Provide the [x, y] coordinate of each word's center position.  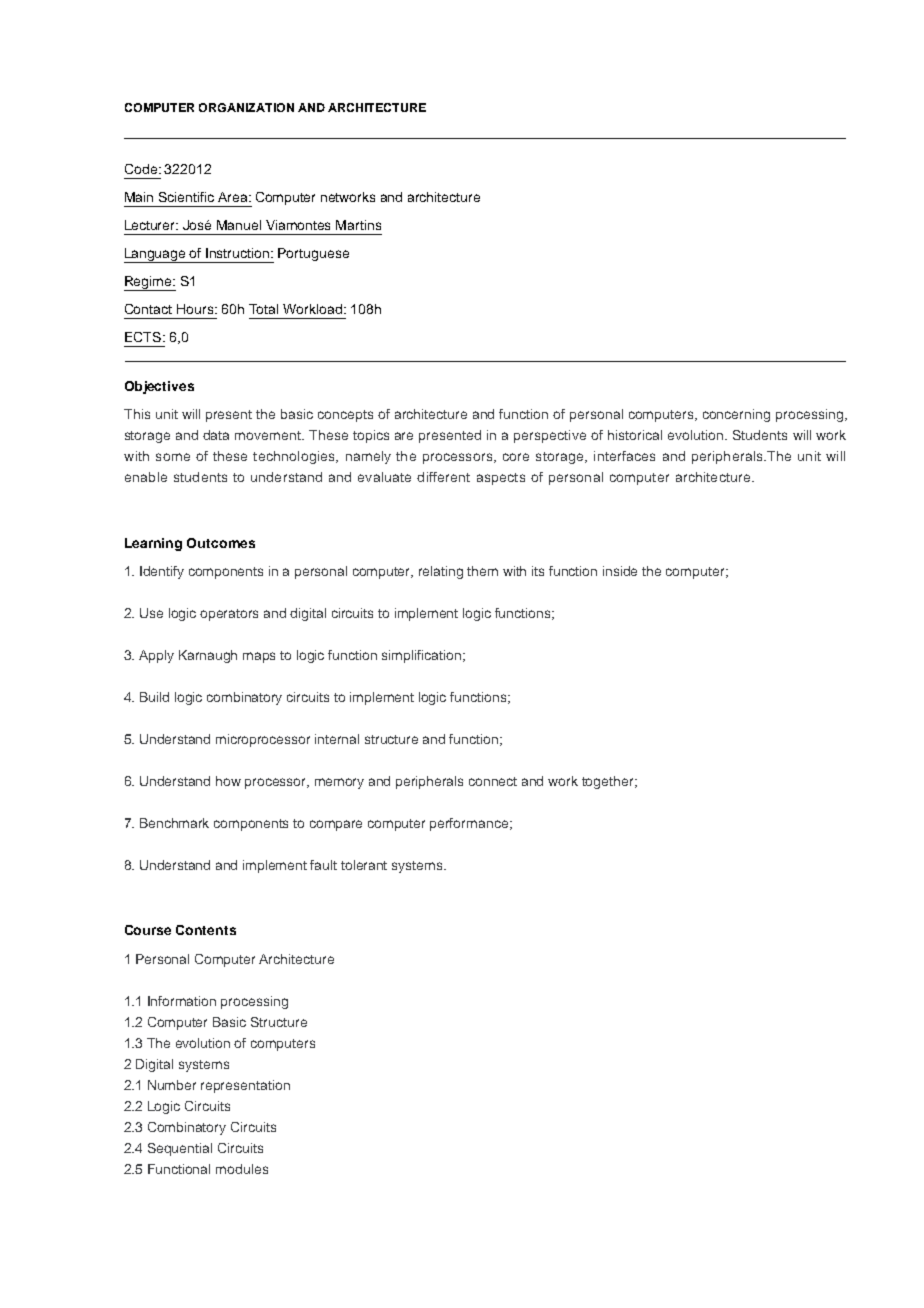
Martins [358, 225]
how [228, 781]
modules [242, 1169]
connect [493, 781]
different [443, 477]
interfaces [624, 456]
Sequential [180, 1149]
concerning [736, 415]
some [173, 457]
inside [620, 571]
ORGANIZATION [246, 107]
